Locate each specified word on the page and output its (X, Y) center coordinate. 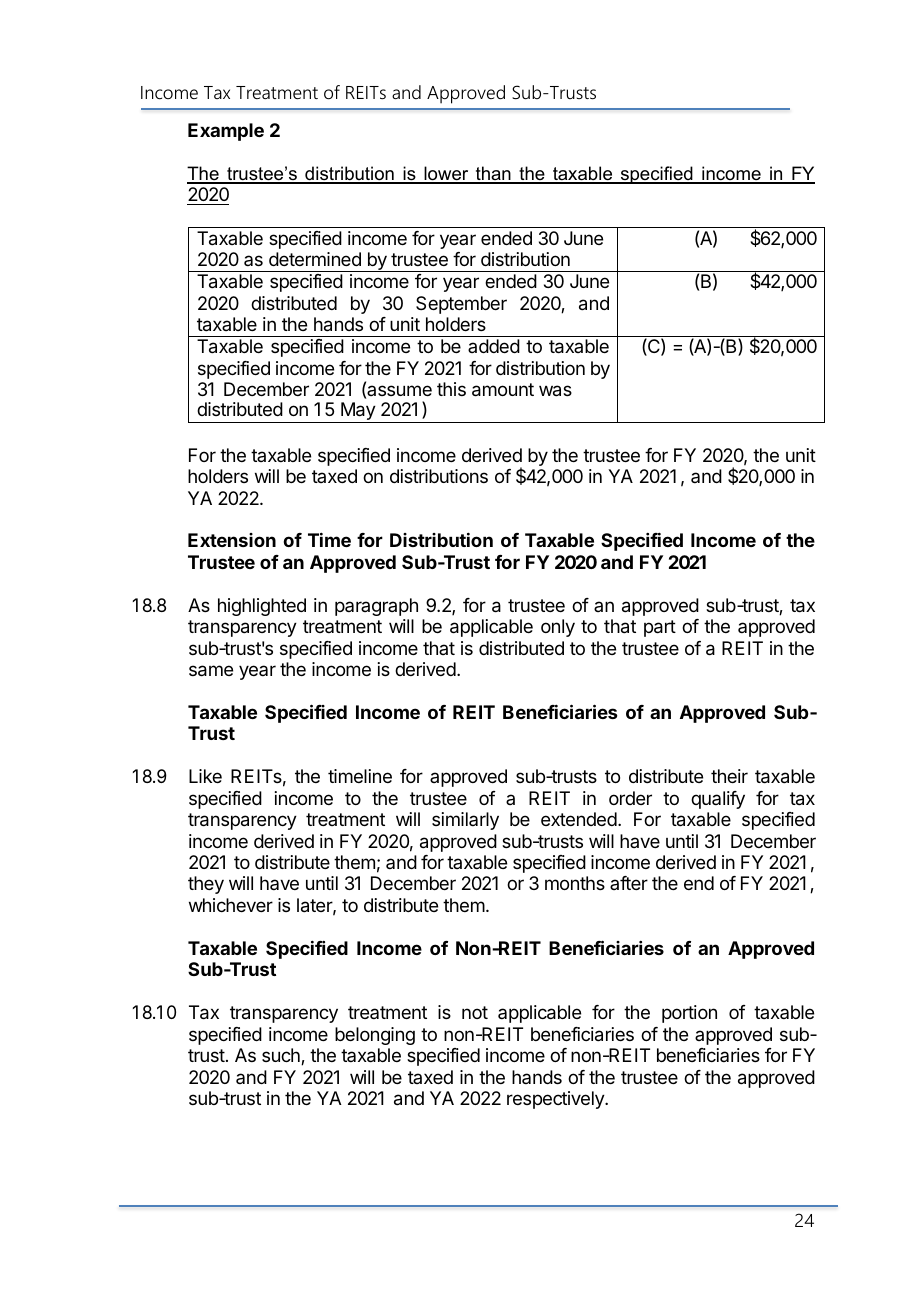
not (475, 1012)
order (630, 798)
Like (205, 776)
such (282, 1056)
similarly (465, 821)
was (555, 391)
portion (689, 1014)
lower (446, 174)
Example (226, 132)
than (493, 174)
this (451, 389)
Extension (232, 540)
